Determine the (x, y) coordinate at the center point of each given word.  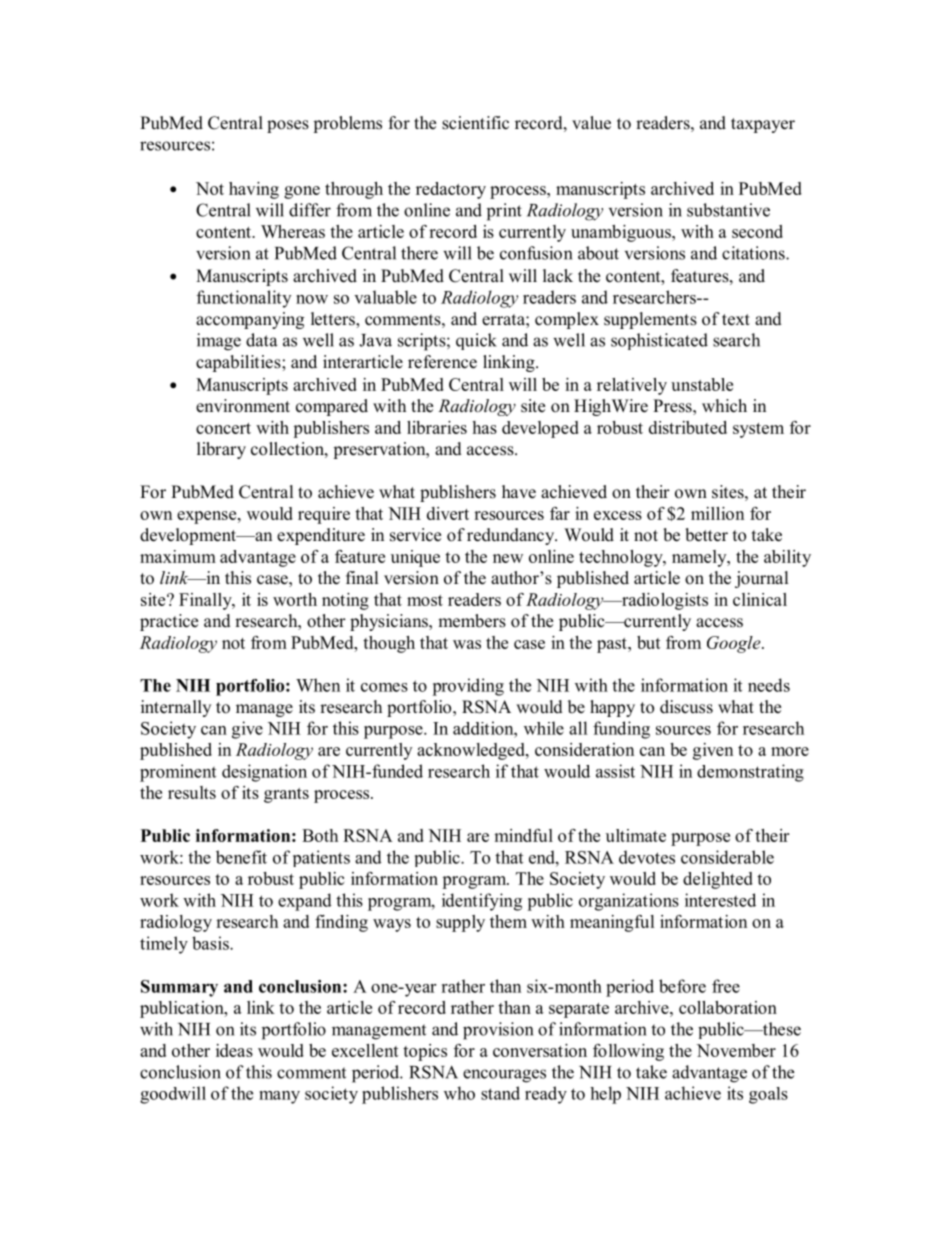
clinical (760, 599)
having (254, 190)
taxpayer (763, 125)
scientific (475, 123)
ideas (234, 1050)
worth (295, 599)
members (472, 621)
